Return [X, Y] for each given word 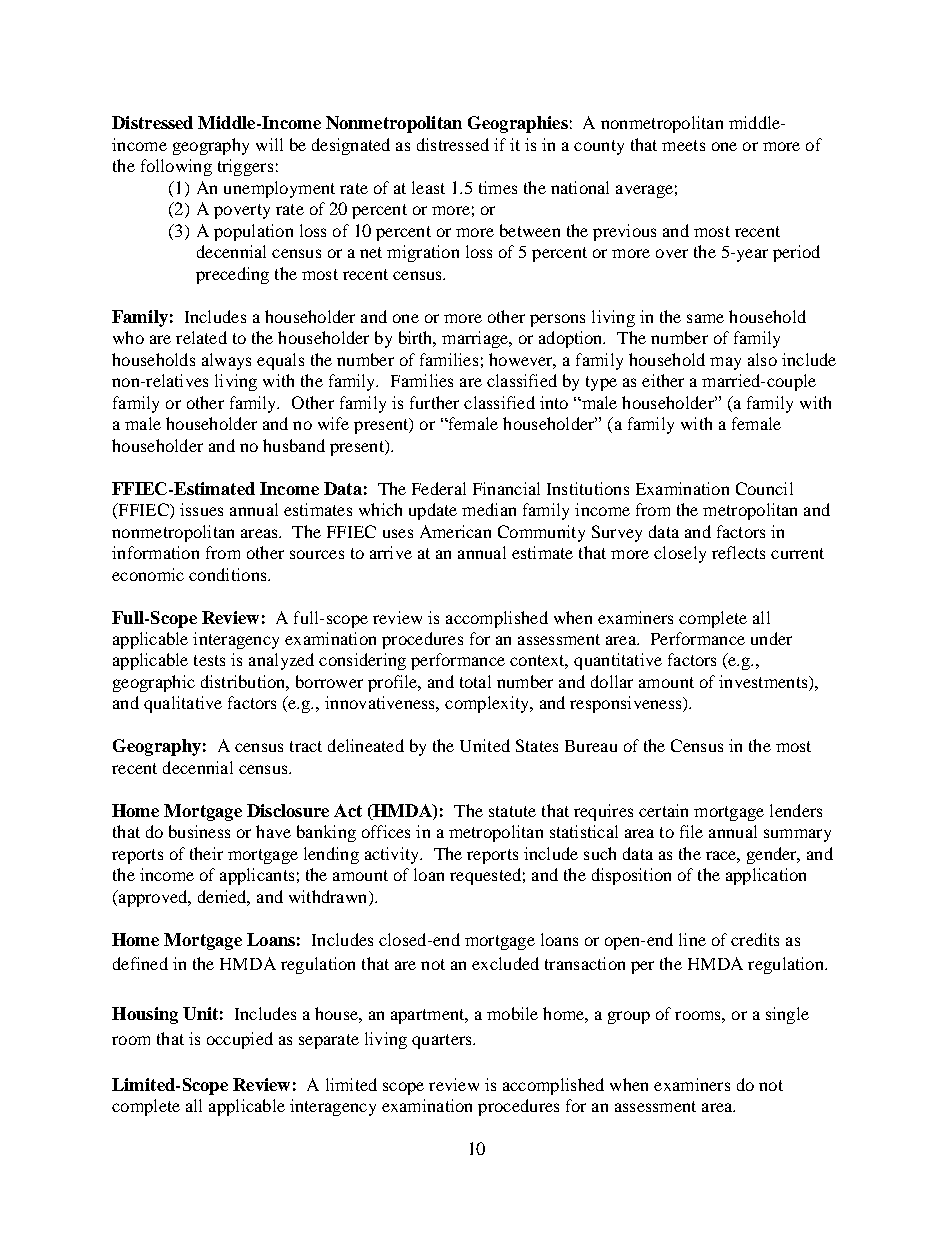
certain [663, 810]
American [455, 531]
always [226, 361]
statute [512, 811]
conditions [229, 574]
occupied [240, 1040]
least [428, 187]
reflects [738, 552]
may [725, 363]
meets [683, 145]
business [199, 831]
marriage [476, 339]
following [176, 167]
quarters [443, 1041]
